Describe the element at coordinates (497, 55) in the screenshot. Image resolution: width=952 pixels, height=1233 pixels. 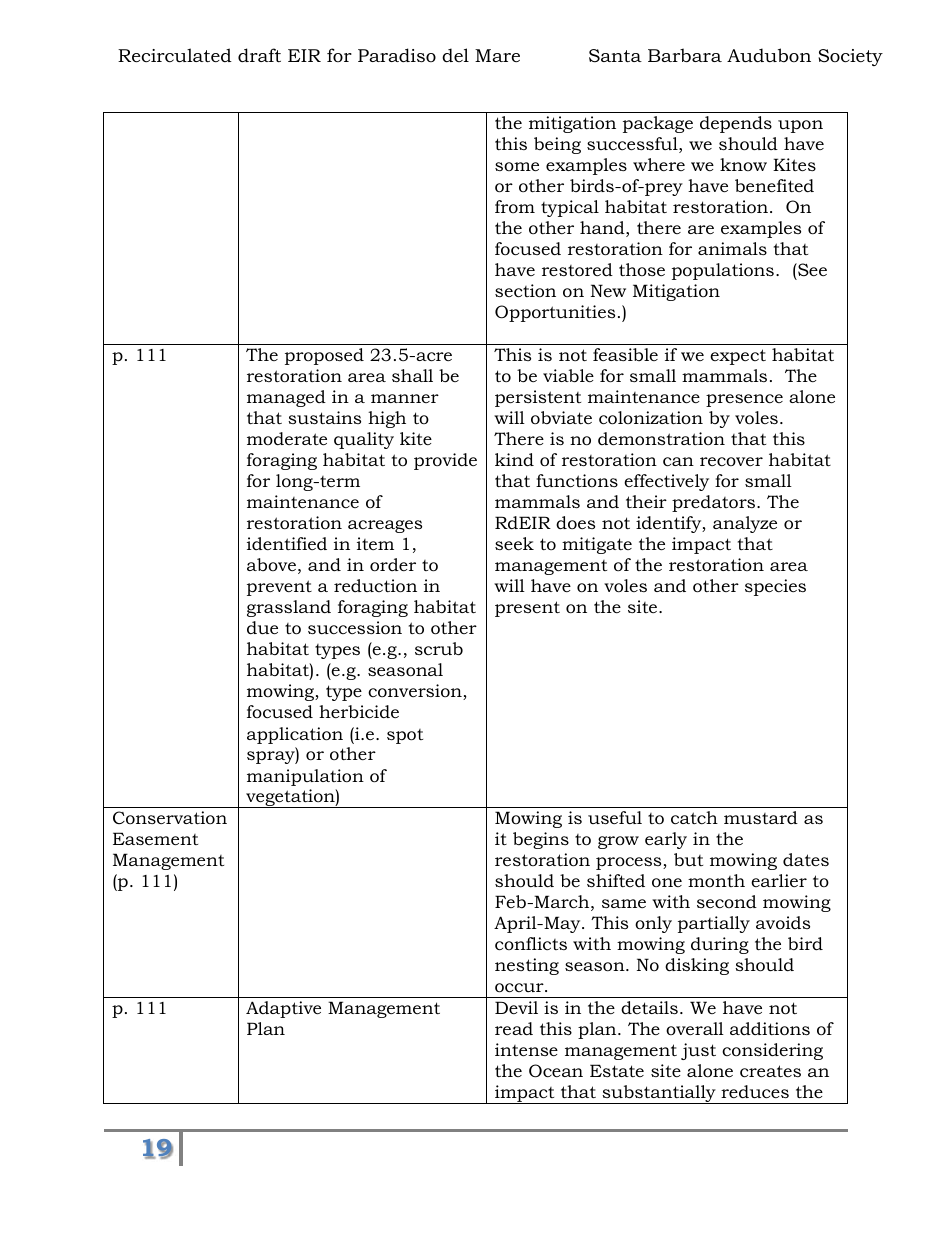
I see `Mare` at that location.
